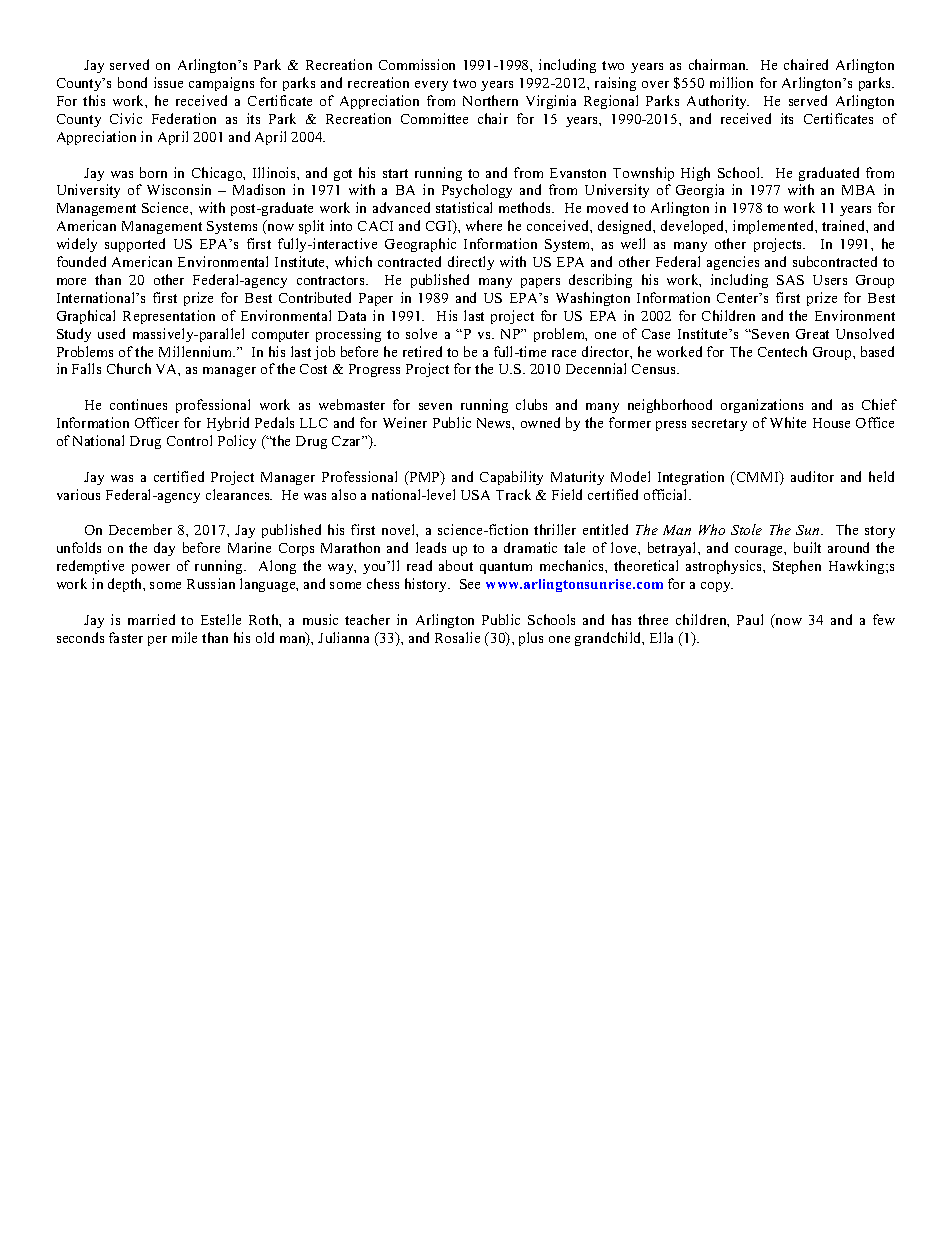 Image resolution: width=952 pixels, height=1233 pixels. Describe the element at coordinates (135, 245) in the page. I see `supported` at that location.
